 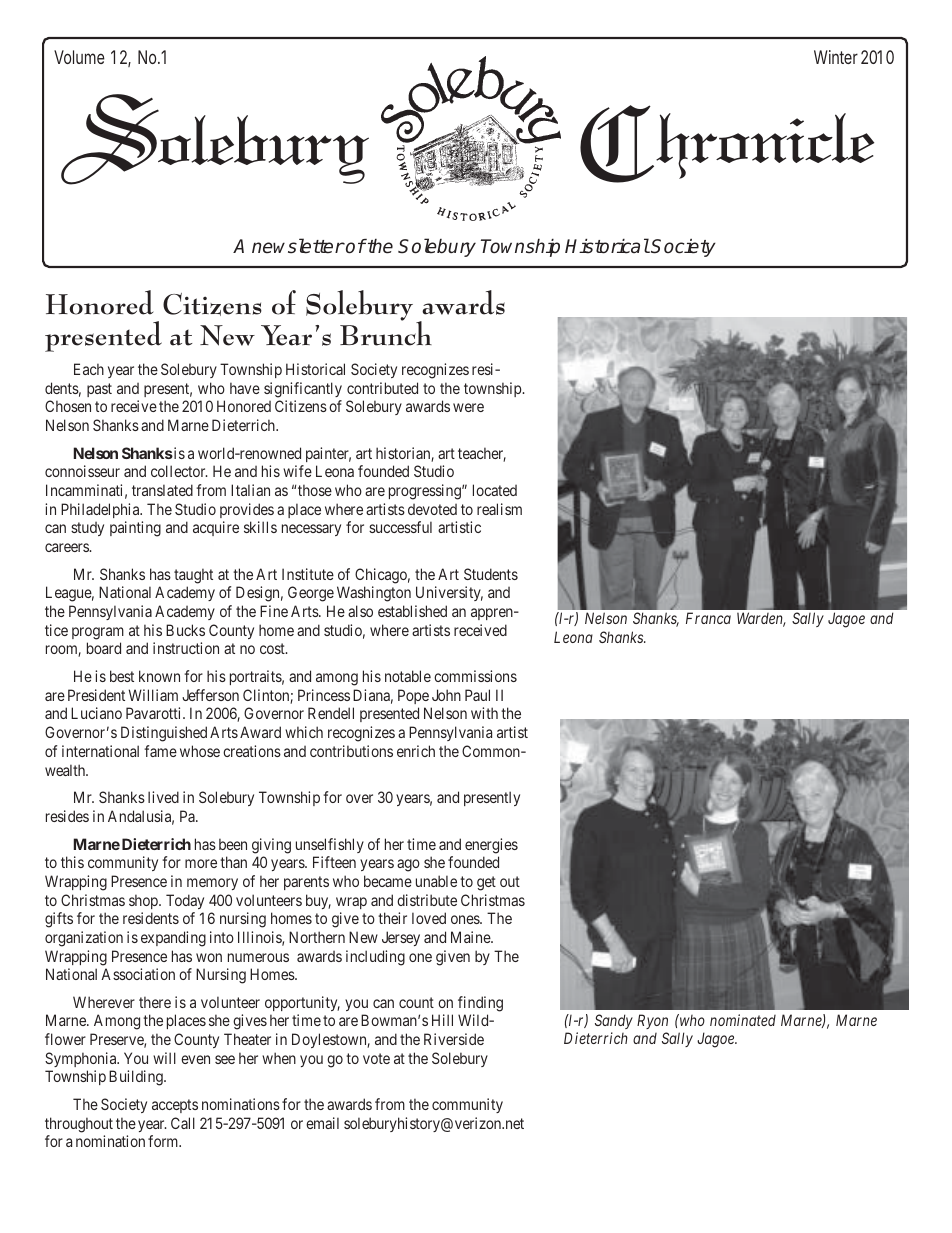 What do you see at coordinates (495, 490) in the image?
I see `located` at bounding box center [495, 490].
